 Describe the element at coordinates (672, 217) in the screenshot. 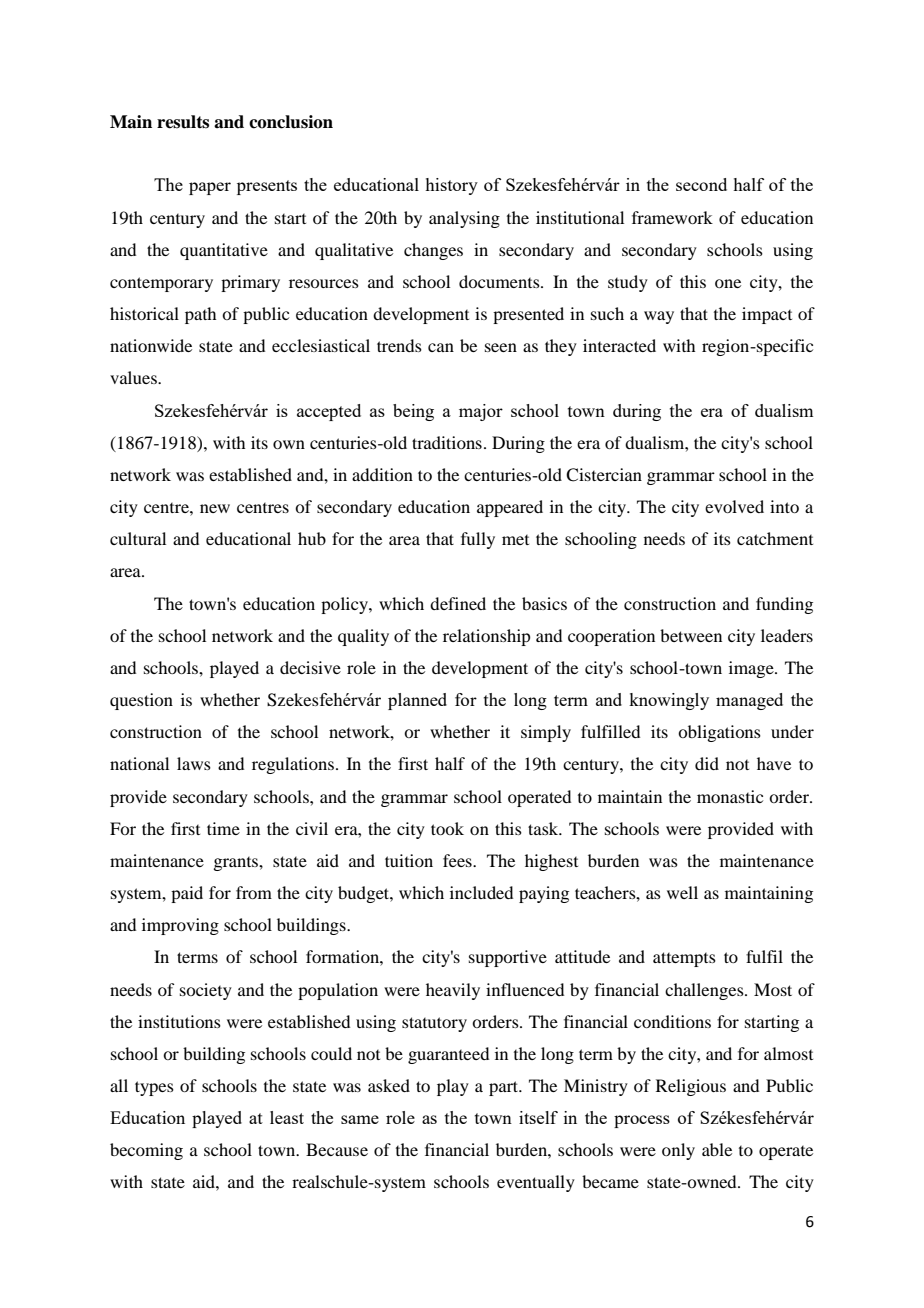

I see `framework` at that location.
